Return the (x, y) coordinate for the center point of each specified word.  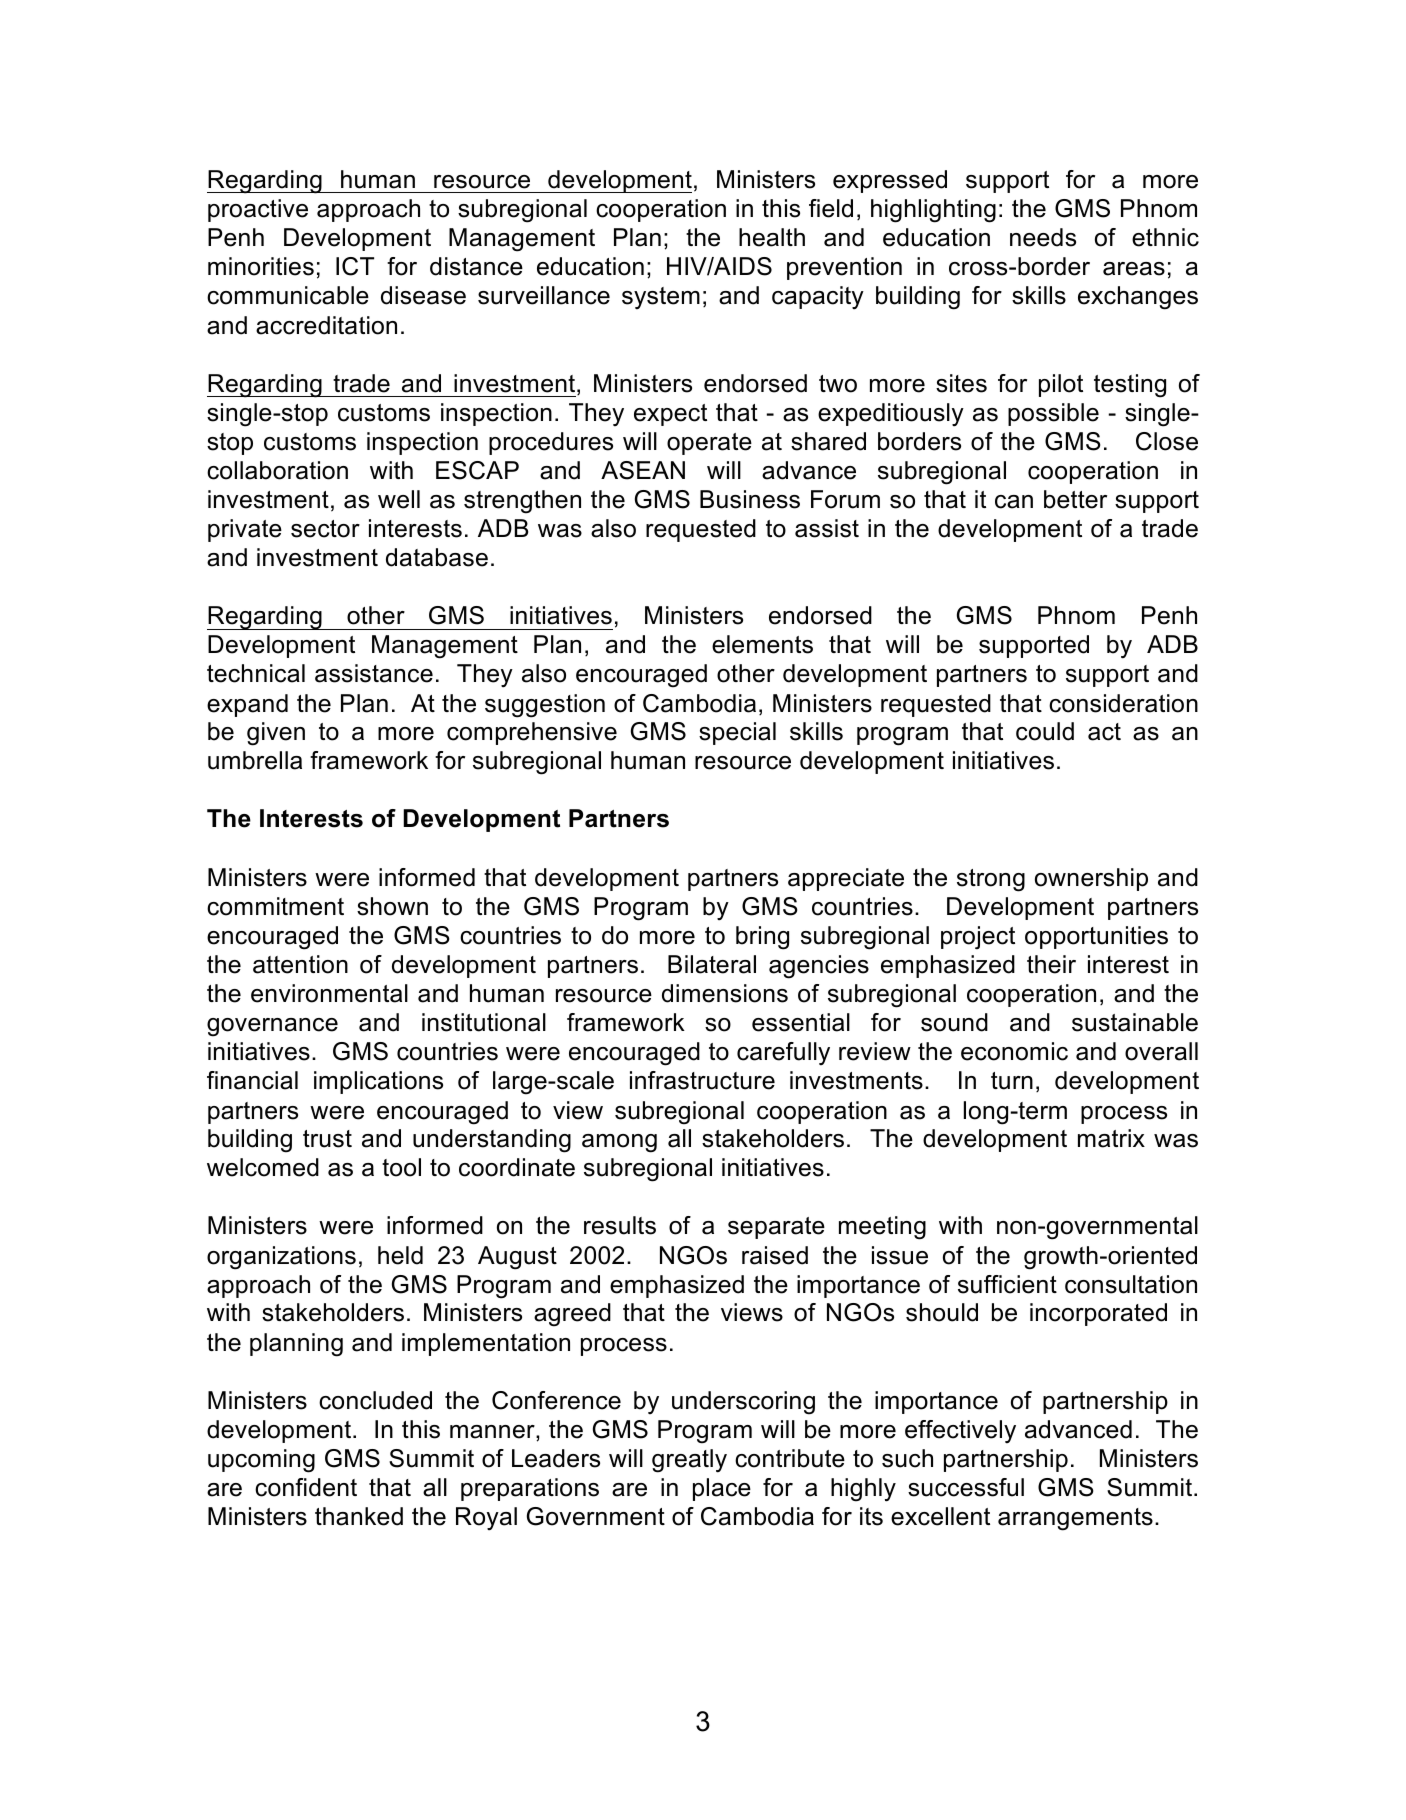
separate (776, 1228)
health (772, 237)
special (737, 733)
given (276, 734)
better (1075, 499)
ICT (355, 266)
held (400, 1255)
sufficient (1007, 1284)
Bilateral (712, 964)
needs (1043, 237)
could (1045, 731)
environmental (329, 993)
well (399, 499)
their (1051, 964)
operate (709, 444)
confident (306, 1487)
